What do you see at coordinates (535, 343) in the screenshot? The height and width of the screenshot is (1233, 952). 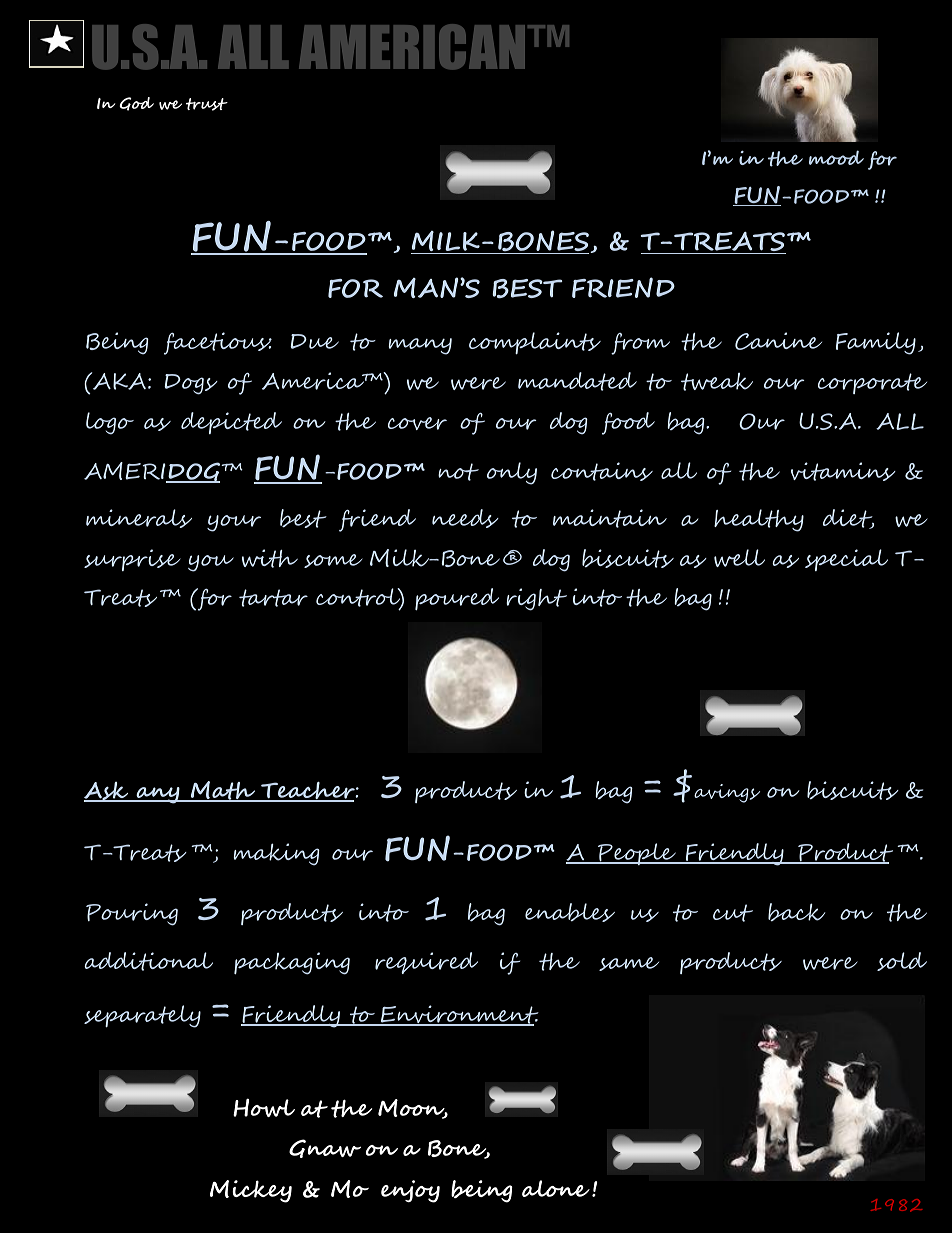 I see `complaints` at bounding box center [535, 343].
